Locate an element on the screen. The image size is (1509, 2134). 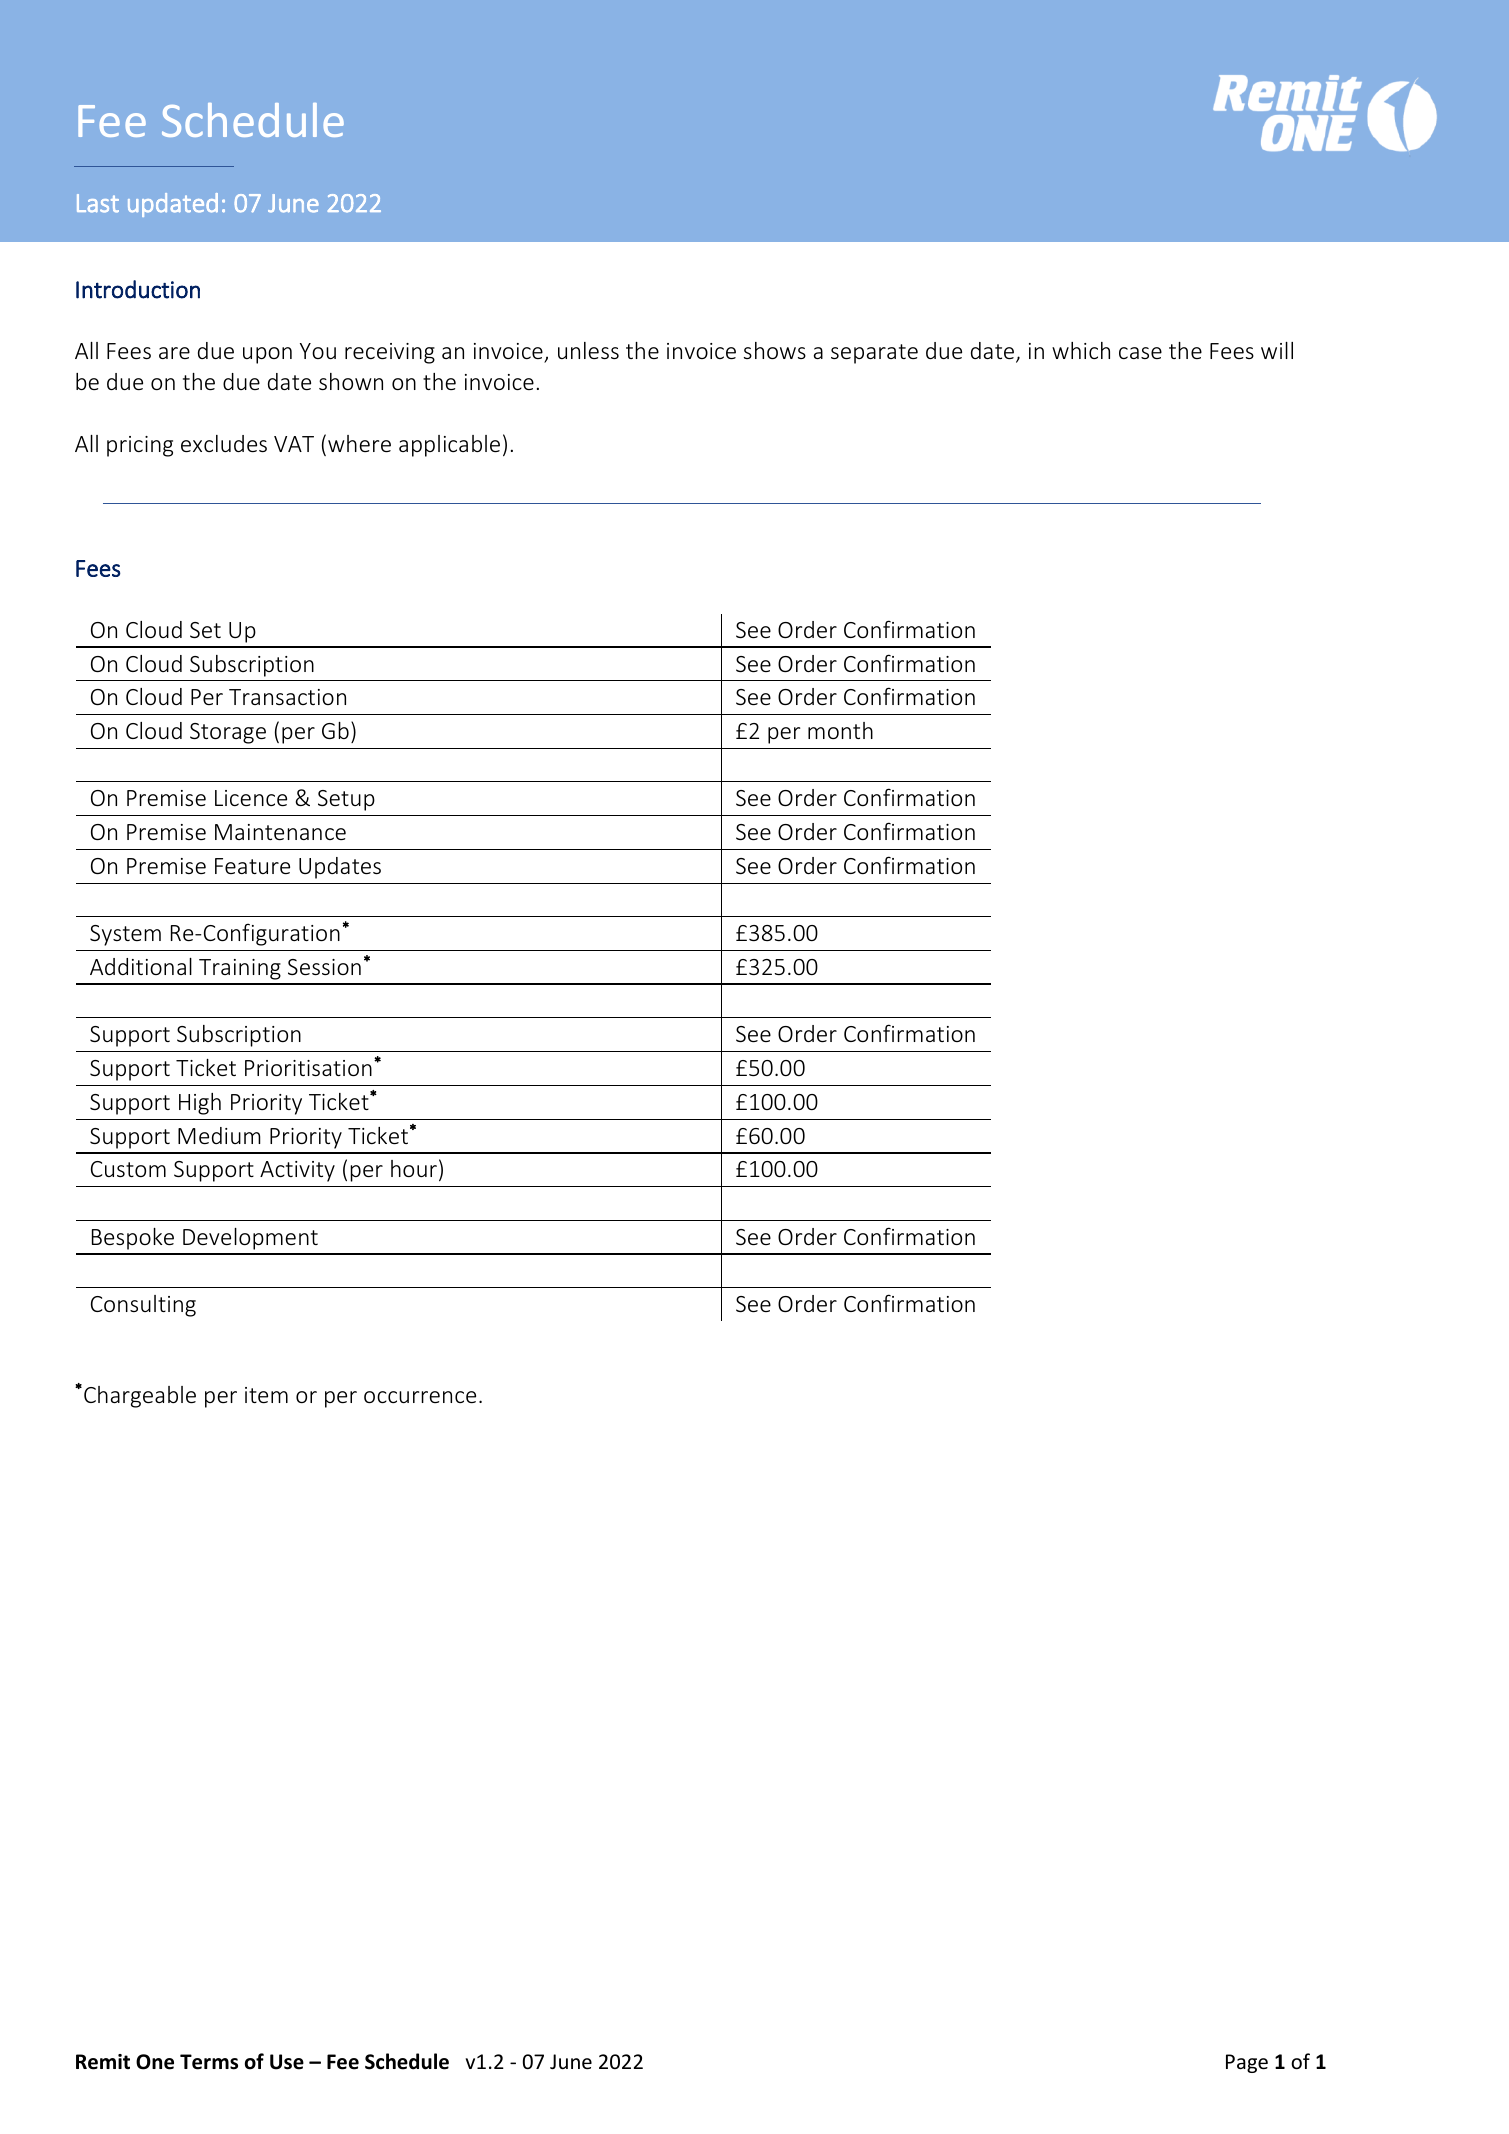
occurrence is located at coordinates (420, 1397).
